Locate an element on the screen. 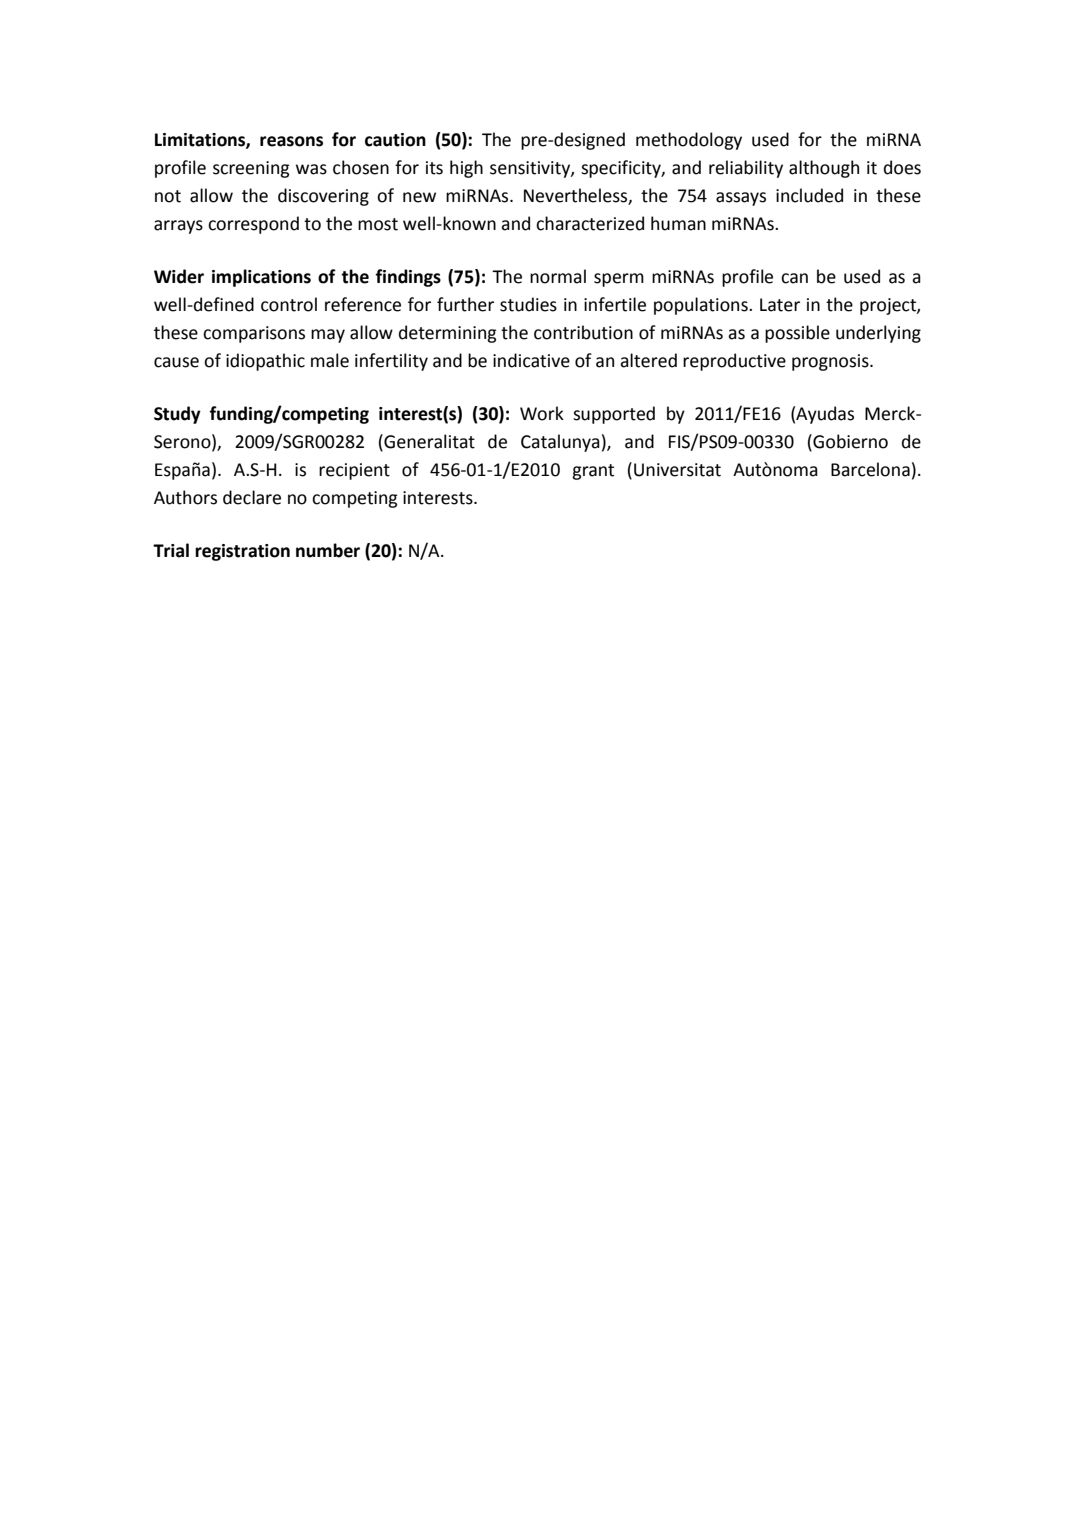 The image size is (1075, 1520). normal is located at coordinates (558, 276).
